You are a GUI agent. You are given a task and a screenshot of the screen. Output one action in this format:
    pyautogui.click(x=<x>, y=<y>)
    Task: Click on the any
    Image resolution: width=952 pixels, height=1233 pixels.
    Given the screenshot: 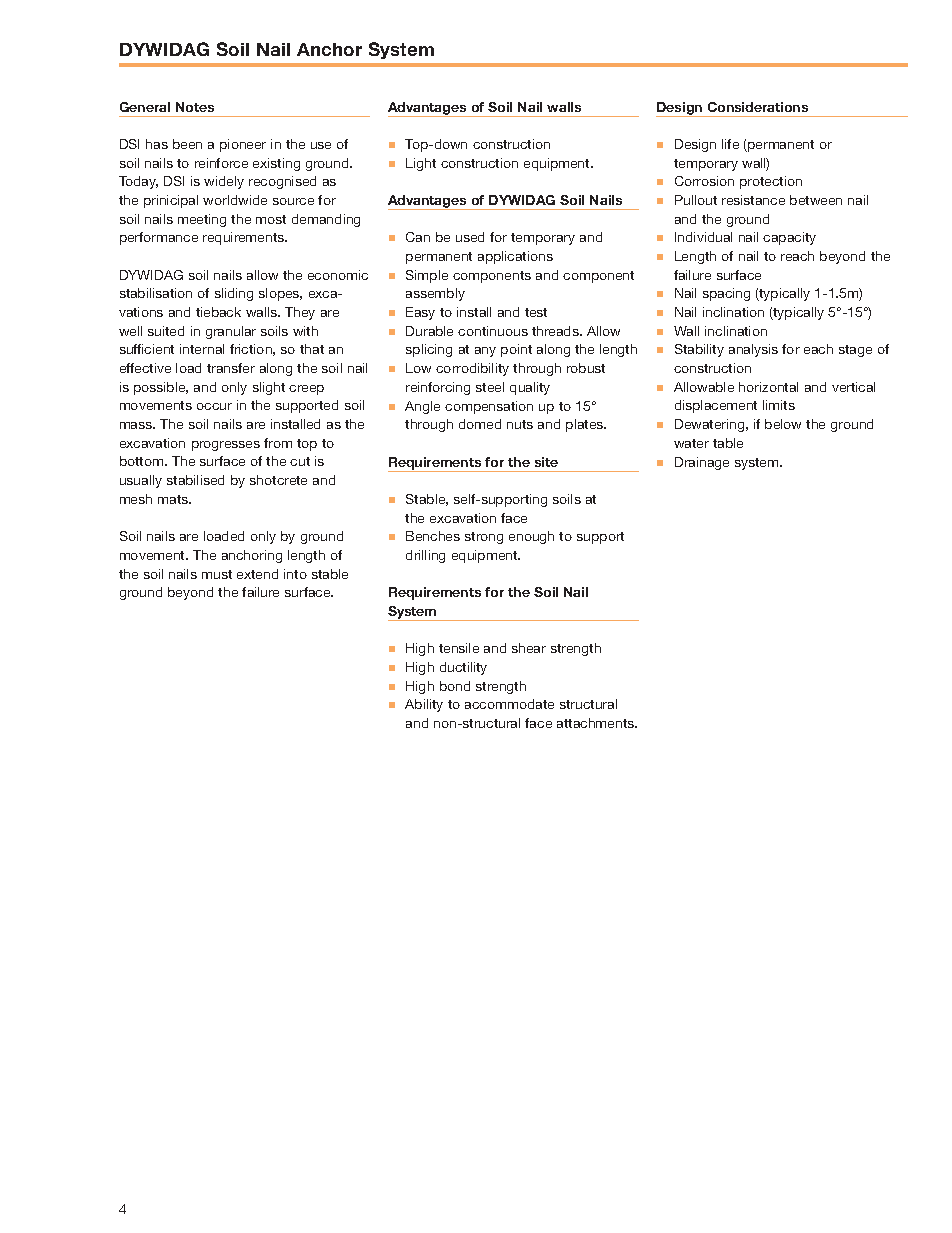 What is the action you would take?
    pyautogui.click(x=485, y=352)
